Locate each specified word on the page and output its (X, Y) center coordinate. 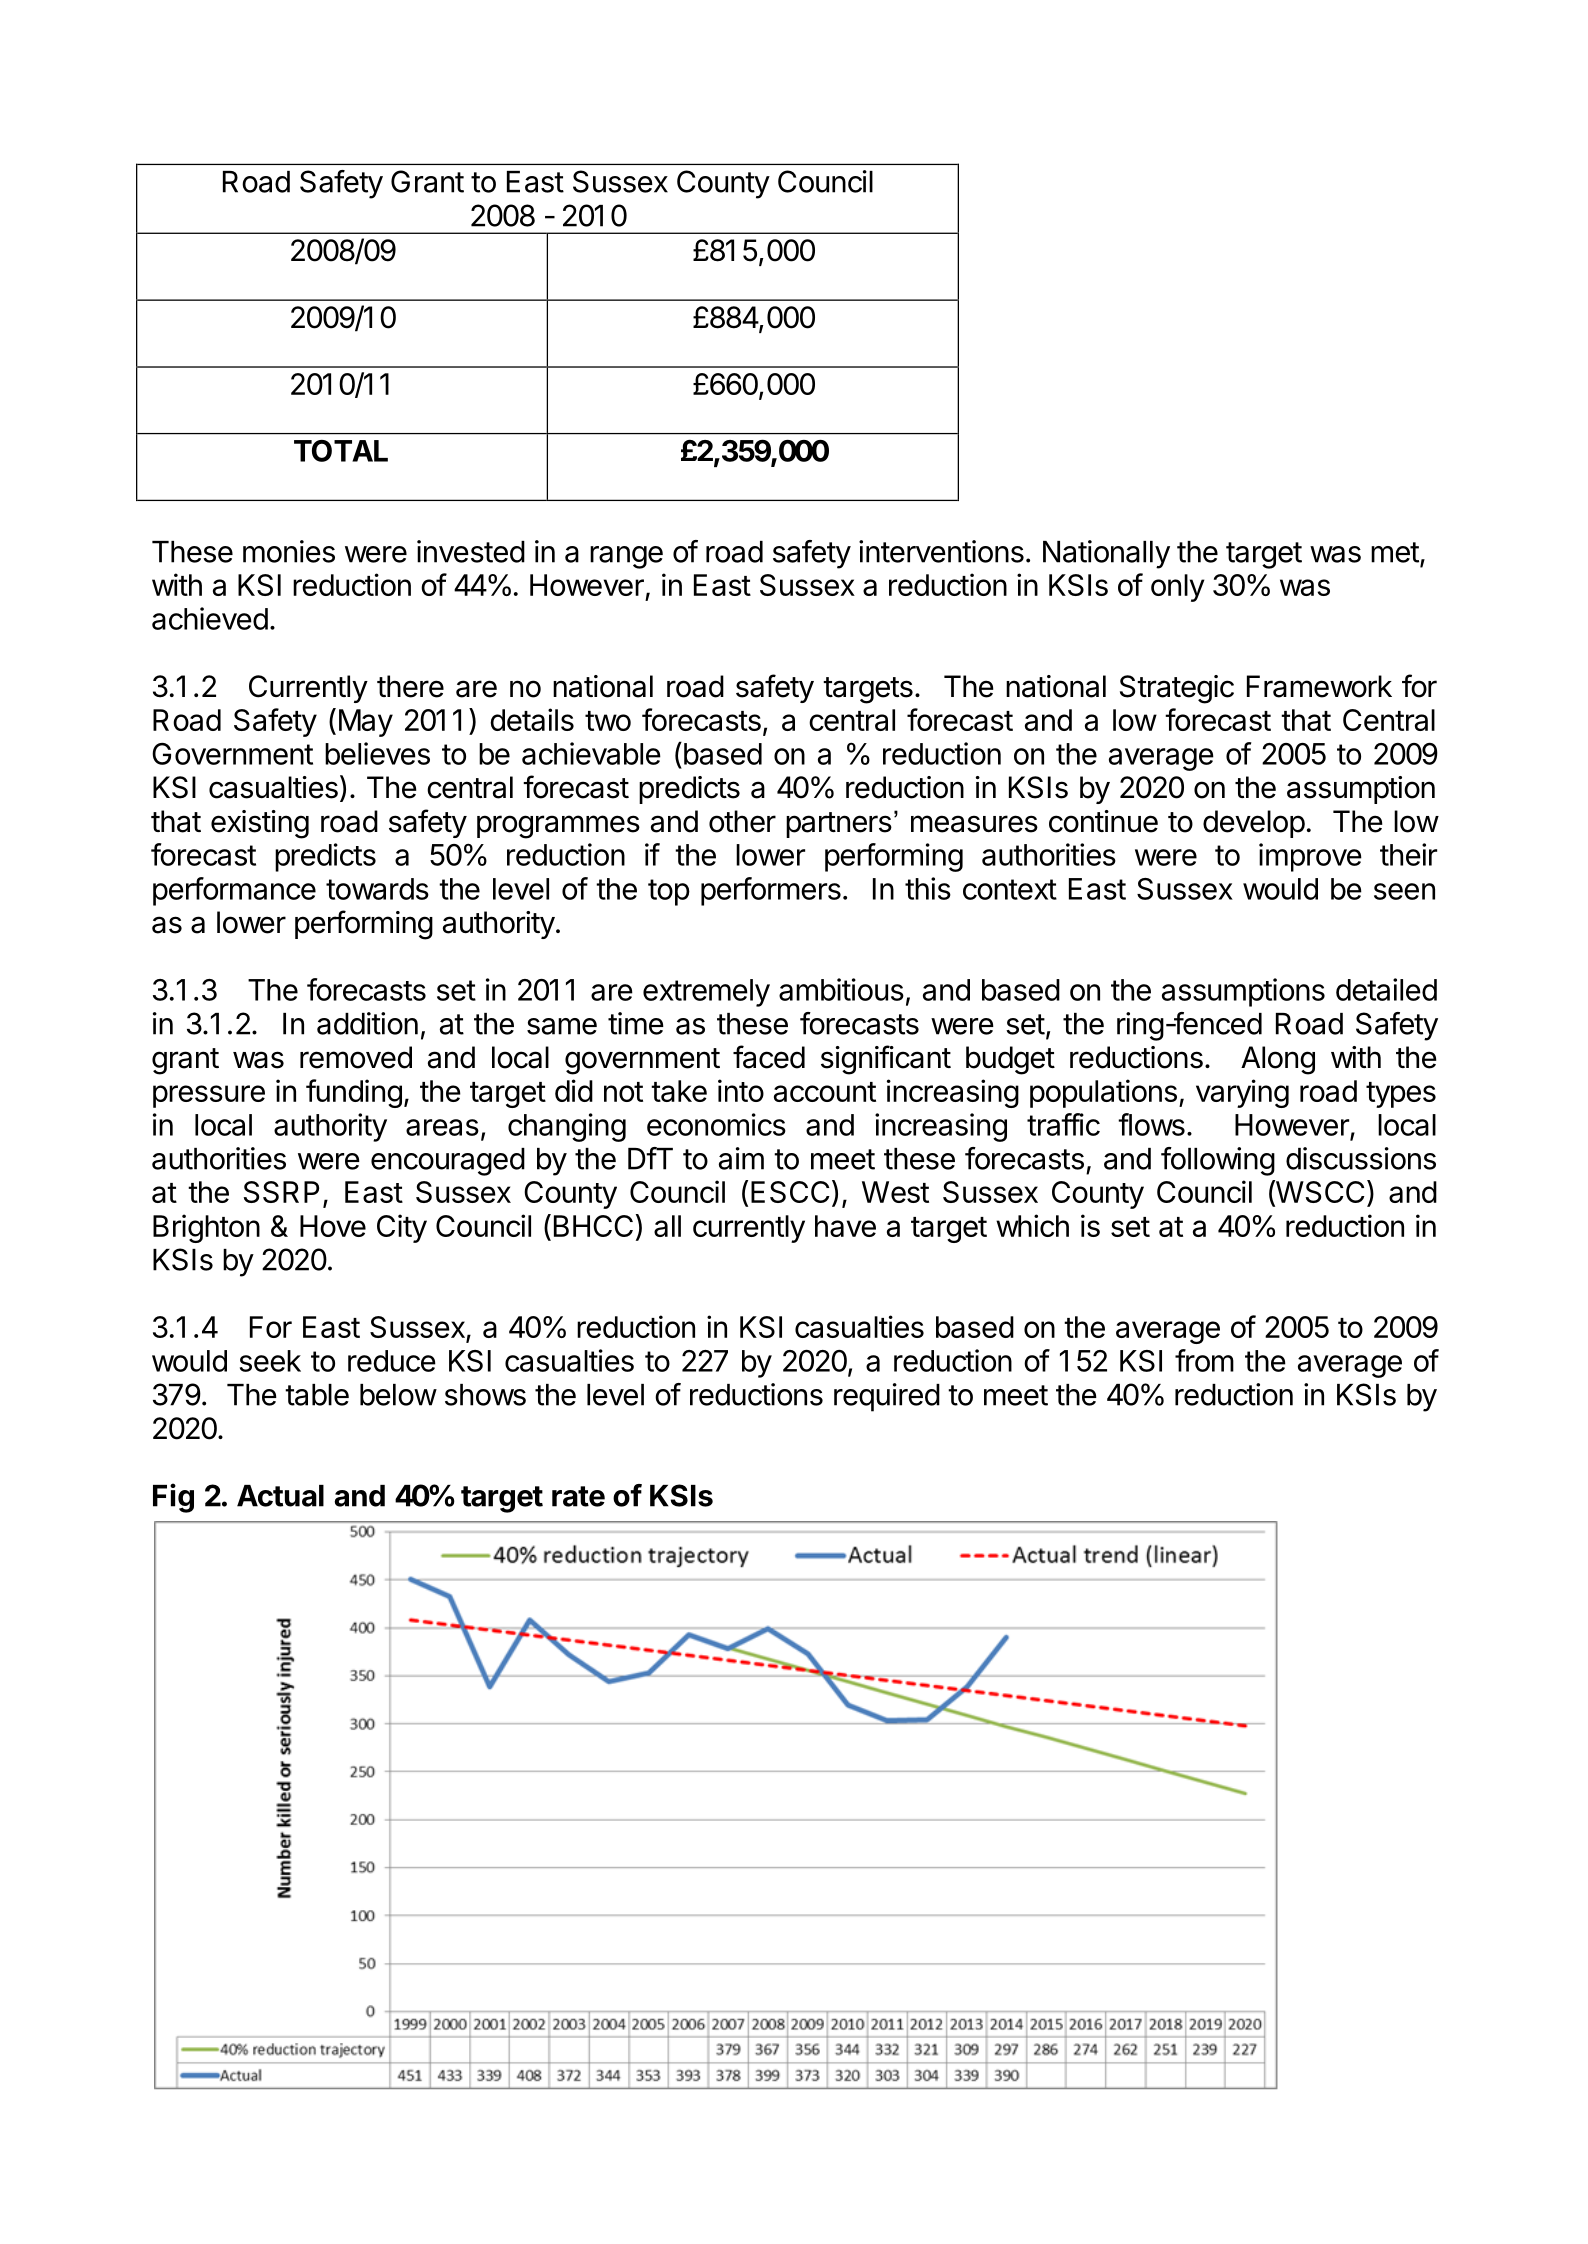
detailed (1386, 989)
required (887, 1397)
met (1395, 552)
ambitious (841, 989)
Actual (280, 1496)
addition (367, 1023)
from (1204, 1360)
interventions (941, 551)
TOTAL (341, 451)
